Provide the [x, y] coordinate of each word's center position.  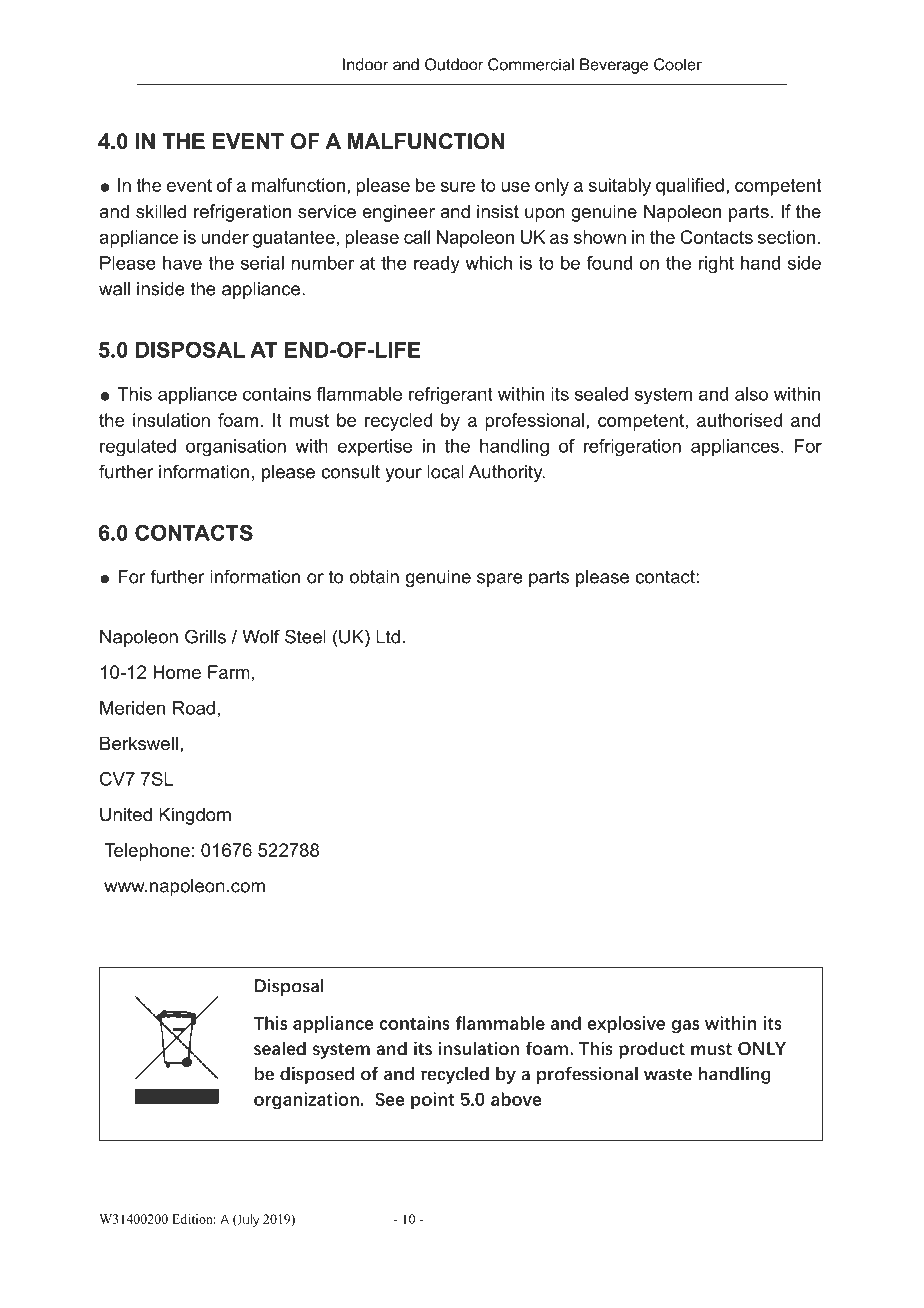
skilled [161, 211]
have [182, 263]
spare [500, 580]
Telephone [147, 852]
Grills [205, 636]
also [751, 394]
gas [685, 1027]
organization [306, 1101]
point [432, 1101]
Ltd [388, 637]
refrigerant [451, 395]
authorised [739, 420]
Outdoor [454, 64]
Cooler [678, 64]
